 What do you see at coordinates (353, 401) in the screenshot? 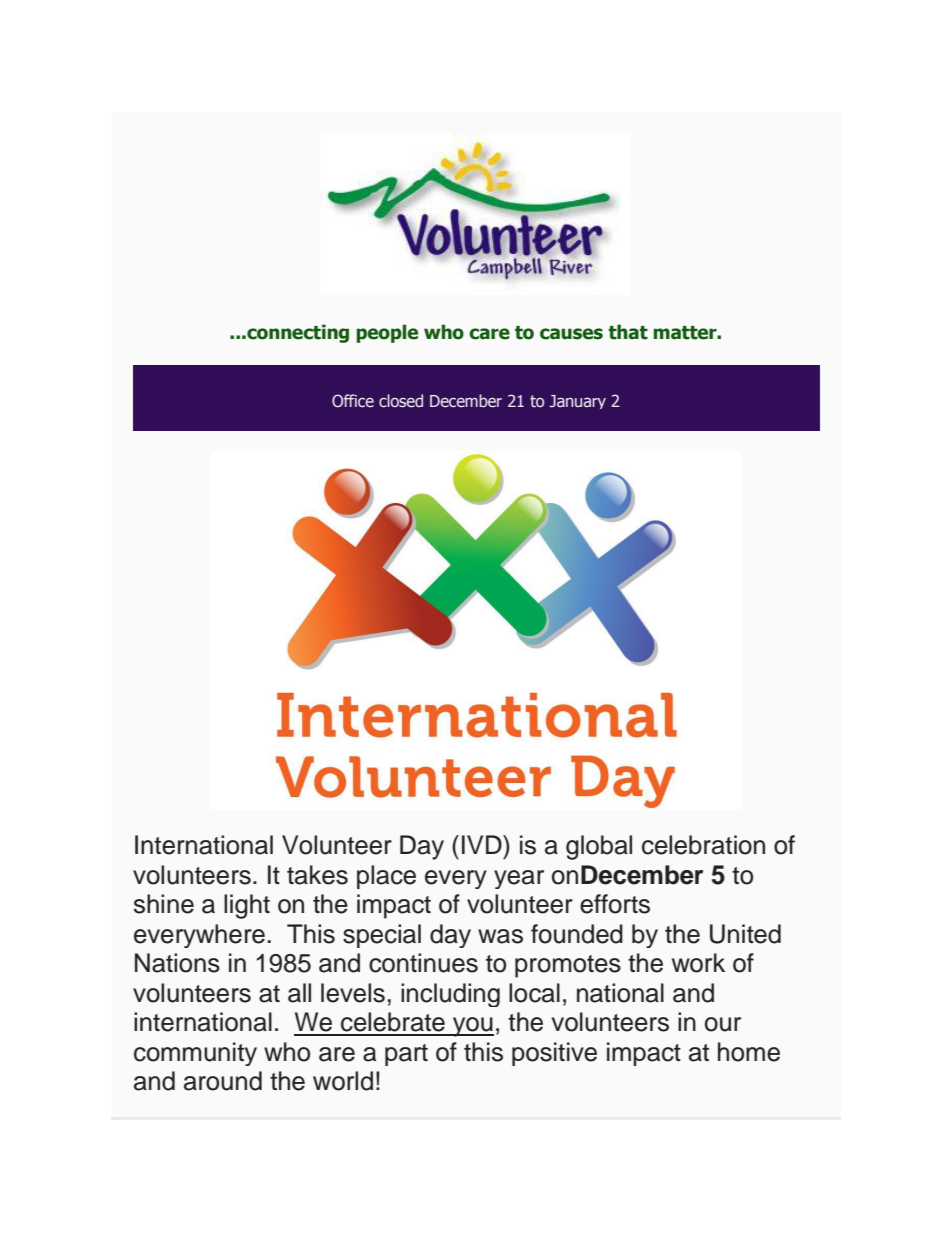
I see `Office` at bounding box center [353, 401].
